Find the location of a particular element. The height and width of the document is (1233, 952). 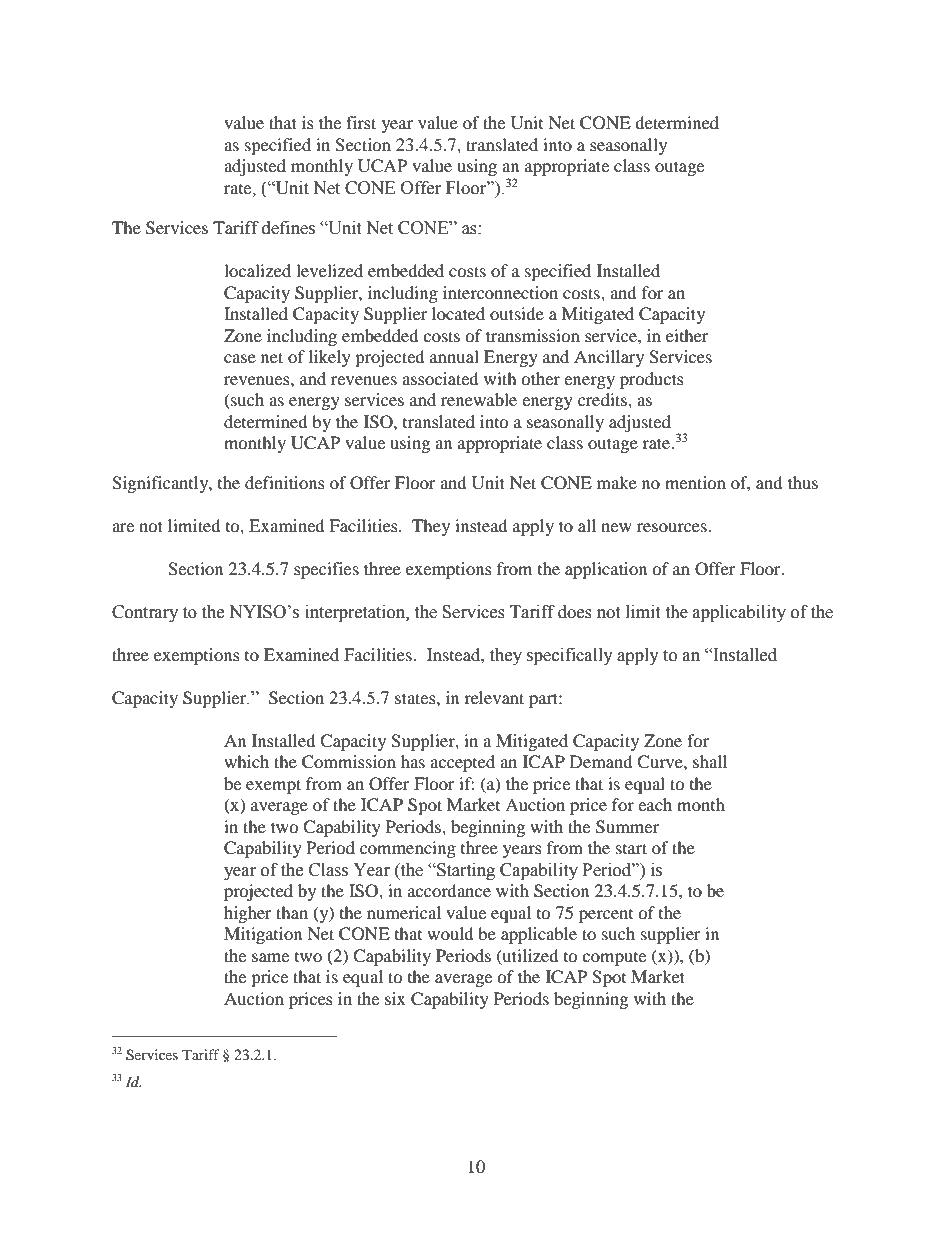

either is located at coordinates (687, 335).
